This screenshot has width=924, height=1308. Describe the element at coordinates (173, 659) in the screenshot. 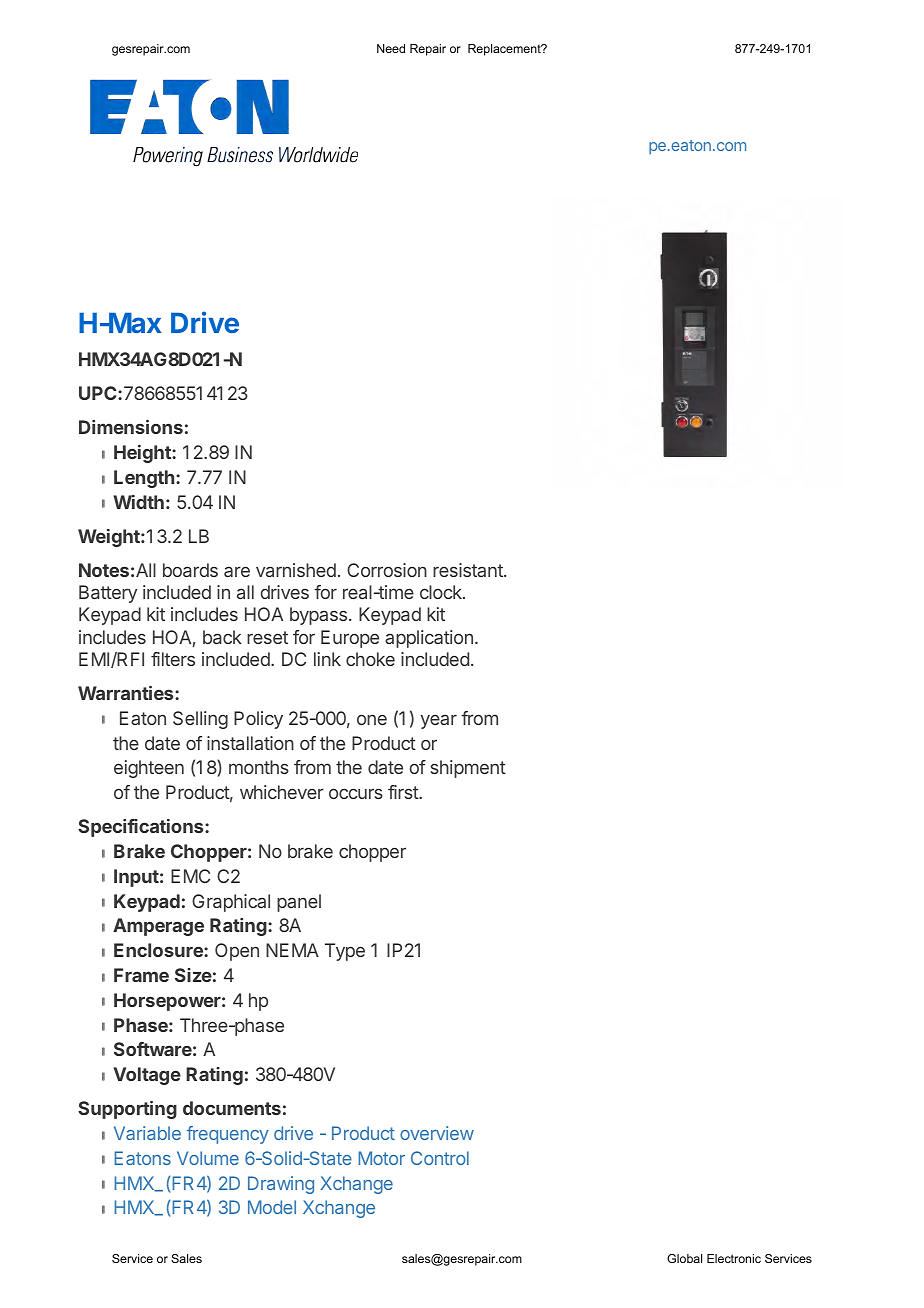

I see `filters` at that location.
